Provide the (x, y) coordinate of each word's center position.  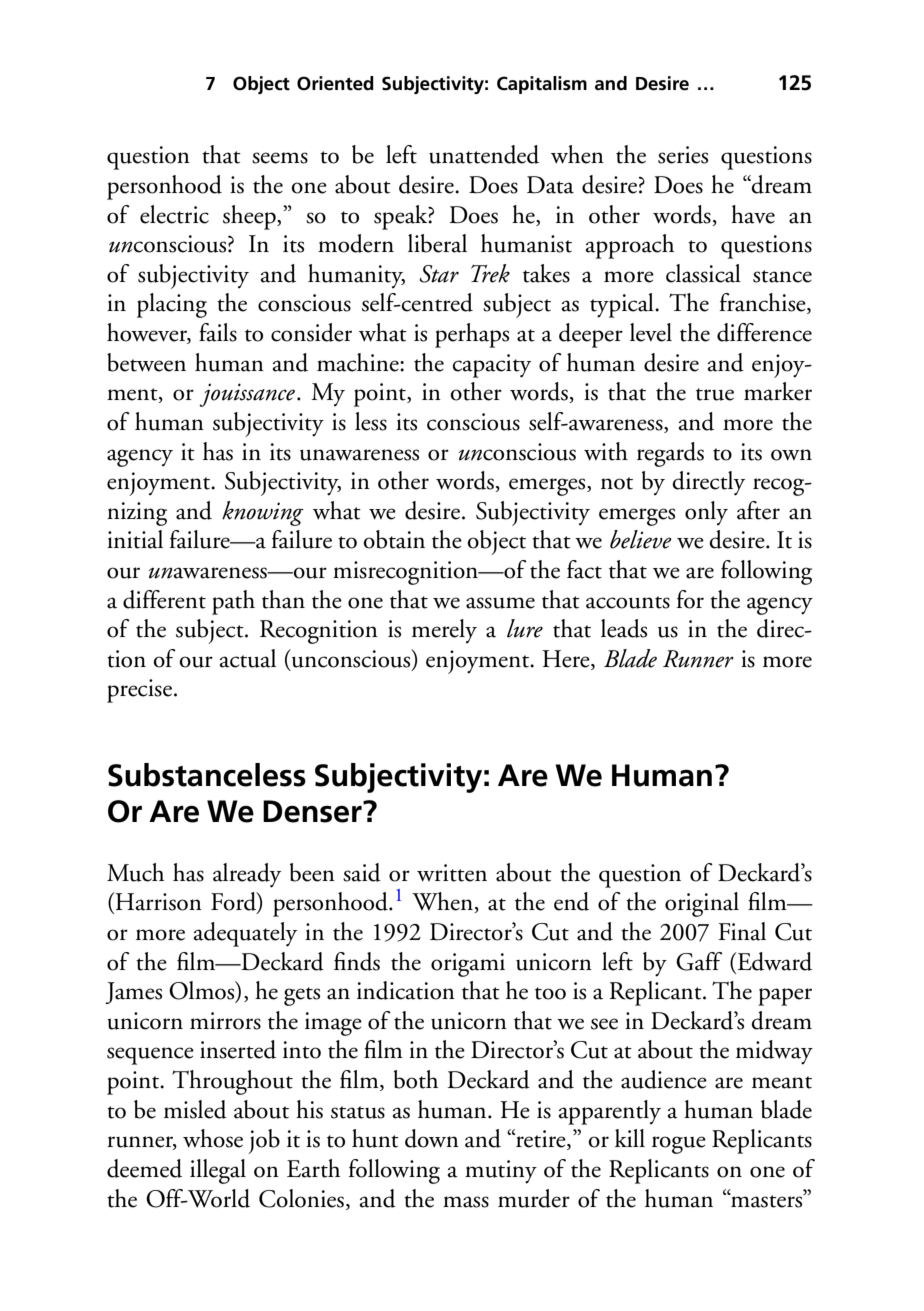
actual (248, 658)
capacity (491, 366)
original (702, 904)
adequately (245, 934)
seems (280, 158)
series (683, 155)
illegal (218, 1171)
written (452, 873)
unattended (484, 154)
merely (444, 631)
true (715, 394)
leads (624, 628)
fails (218, 332)
